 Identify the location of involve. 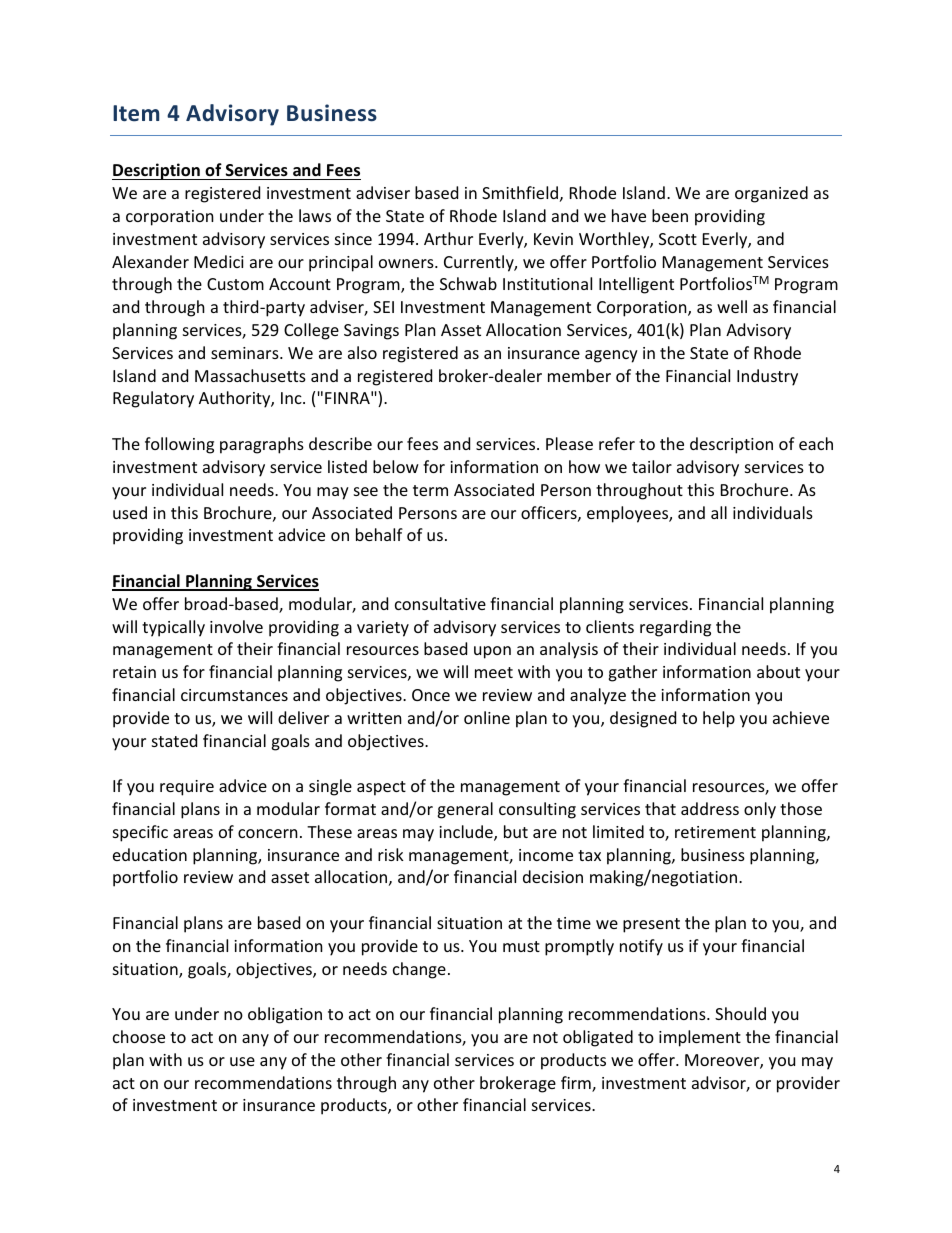
(236, 626).
